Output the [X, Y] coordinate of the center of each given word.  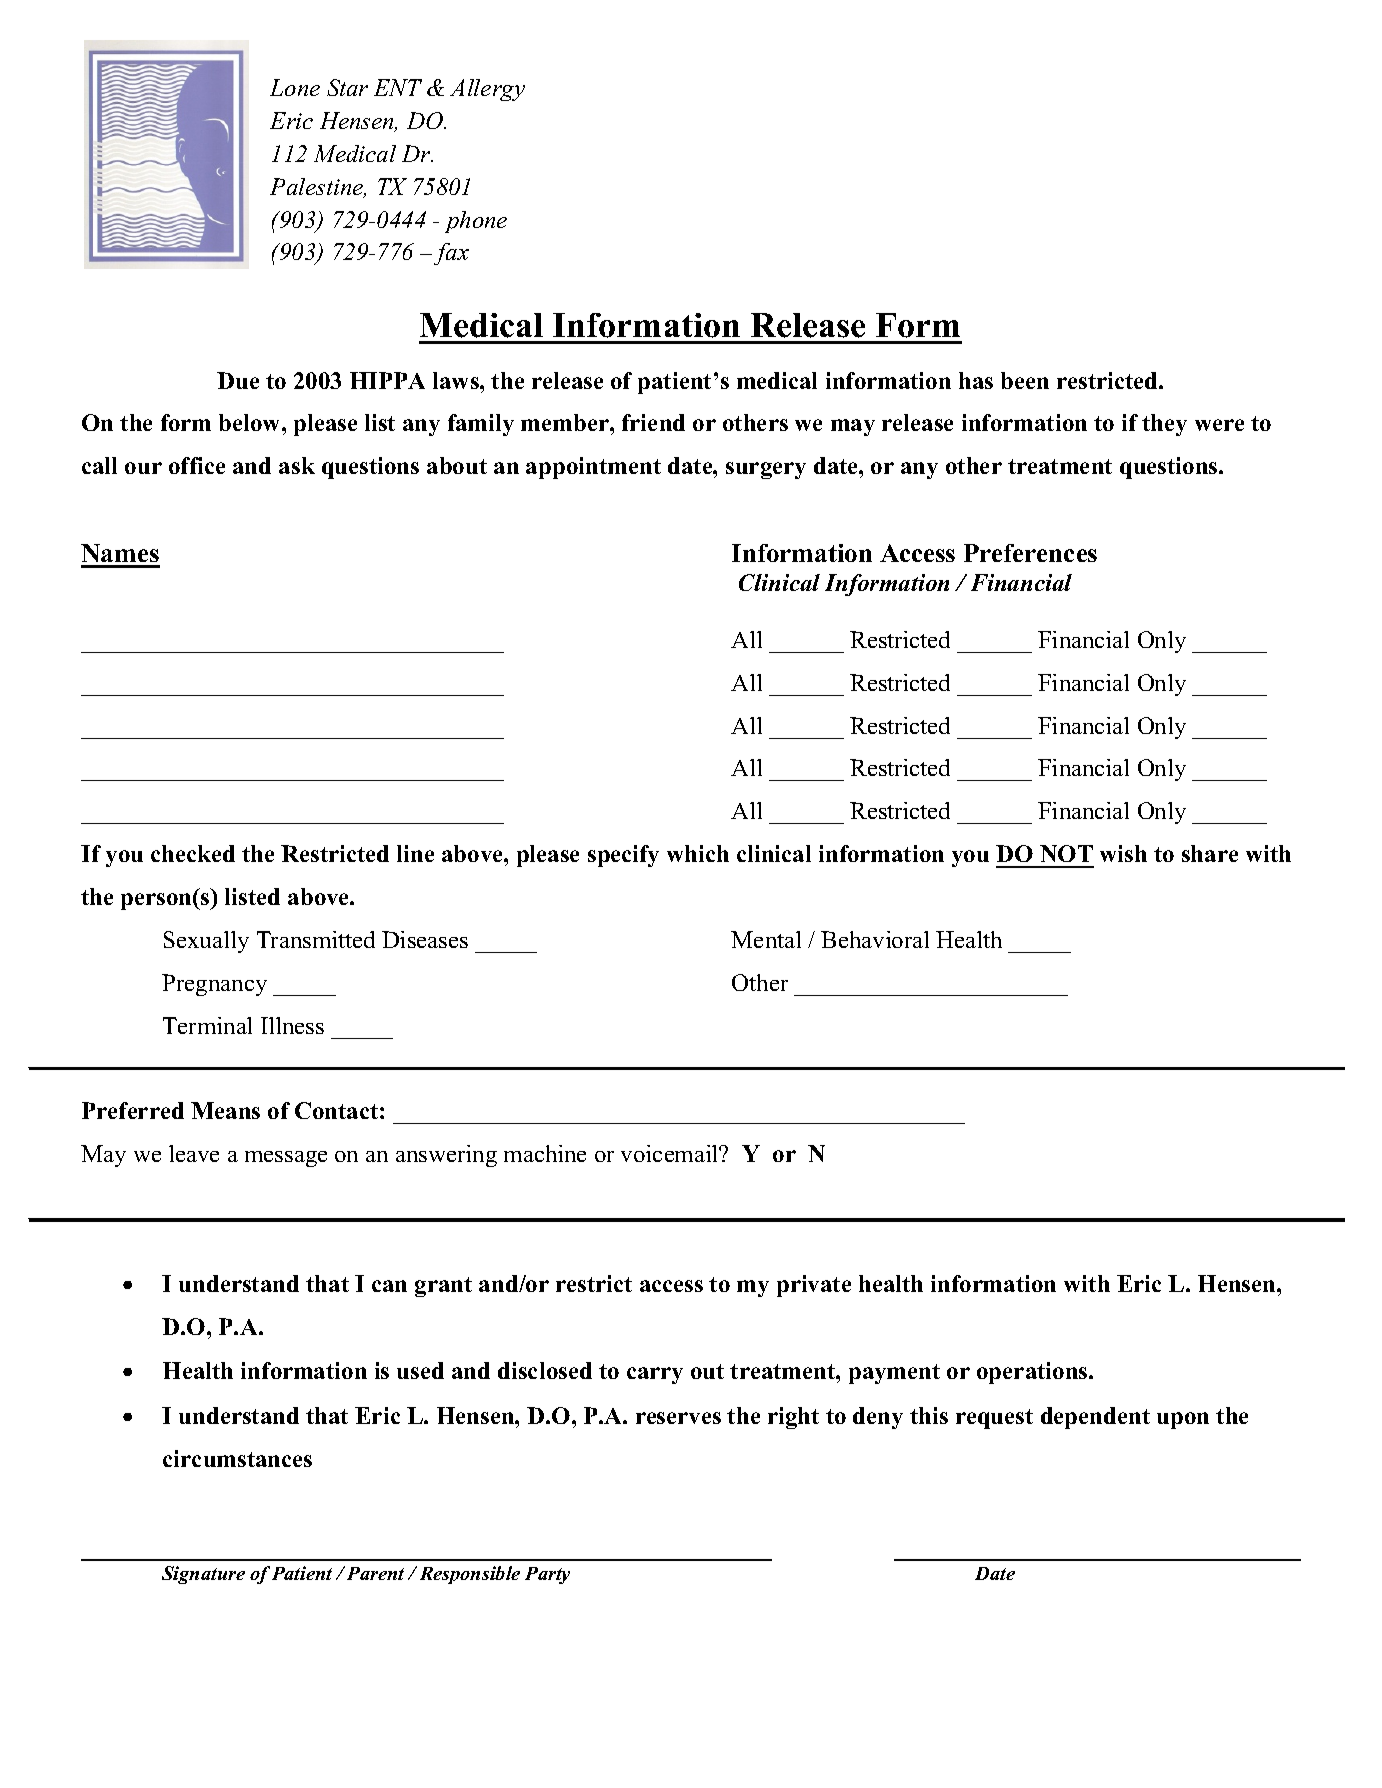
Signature [203, 1575]
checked [193, 853]
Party [547, 1575]
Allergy [487, 90]
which [698, 853]
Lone [295, 87]
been [1025, 380]
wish [1123, 853]
